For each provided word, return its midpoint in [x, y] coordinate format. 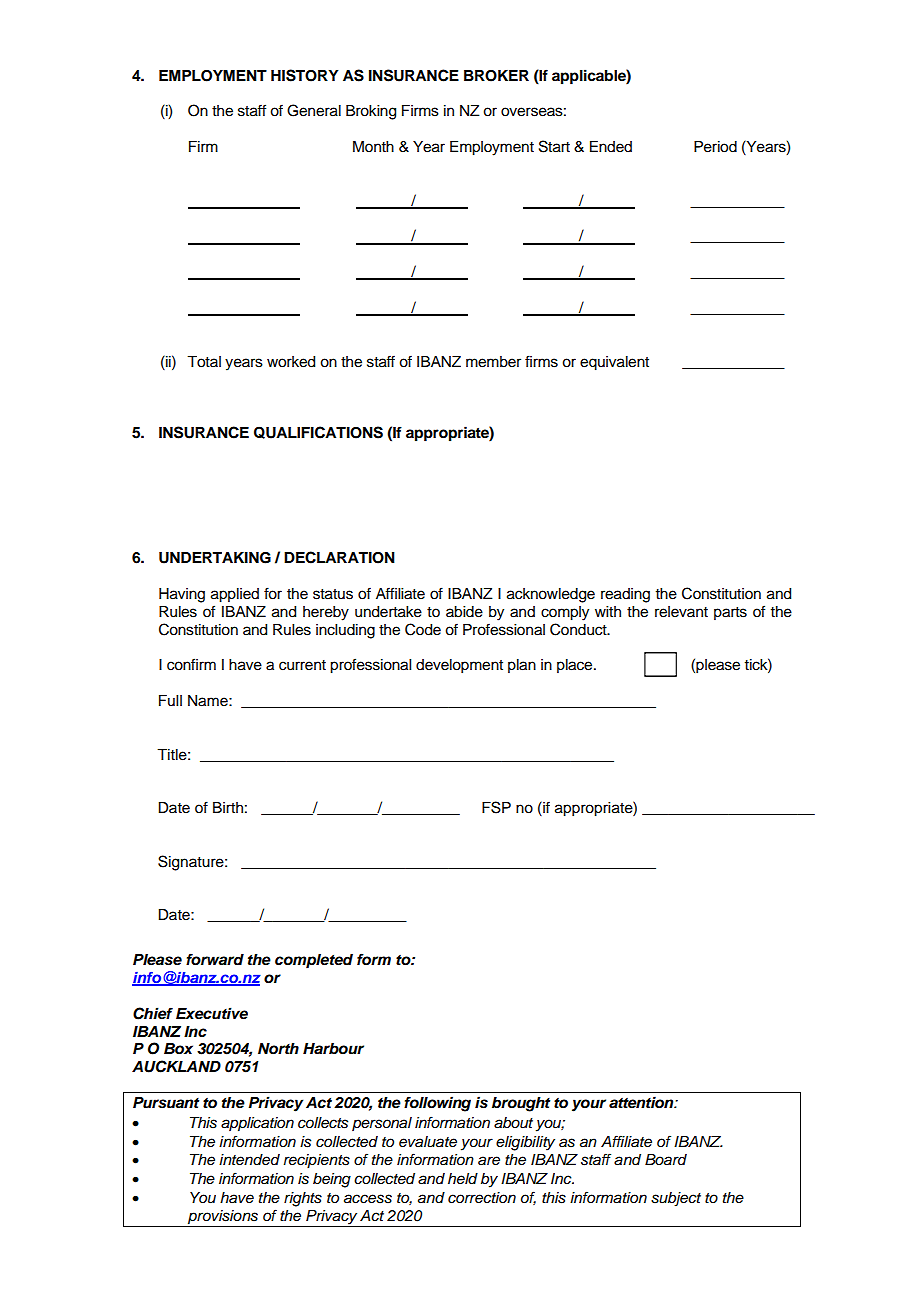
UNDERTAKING [215, 558]
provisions [223, 1218]
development [459, 666]
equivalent [614, 363]
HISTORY [305, 75]
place [576, 666]
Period [715, 147]
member [493, 362]
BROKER [496, 76]
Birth [228, 807]
